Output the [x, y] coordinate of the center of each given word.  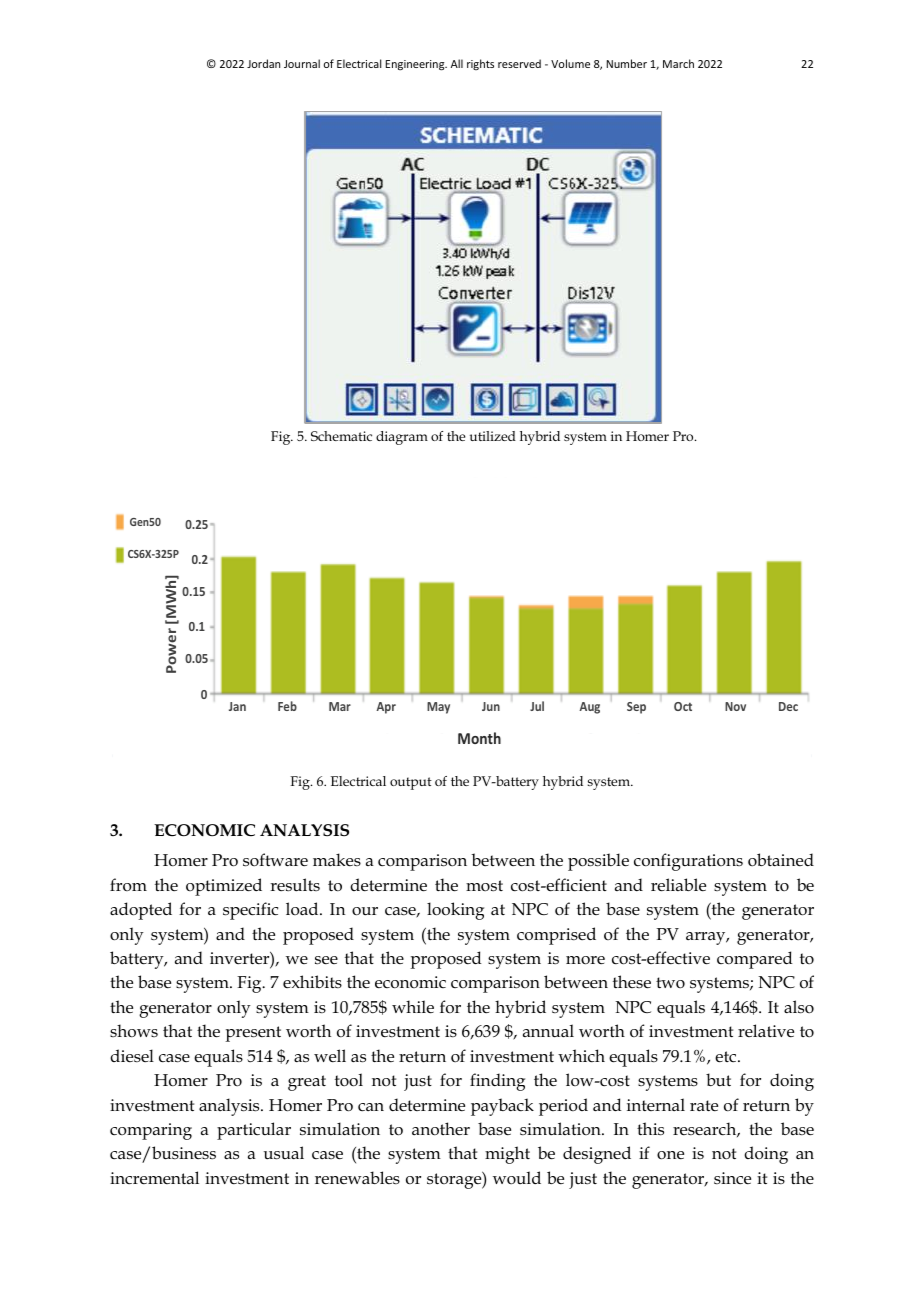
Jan [237, 706]
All [457, 63]
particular [254, 1131]
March [678, 63]
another [441, 1129]
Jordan [263, 63]
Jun [491, 706]
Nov [735, 706]
